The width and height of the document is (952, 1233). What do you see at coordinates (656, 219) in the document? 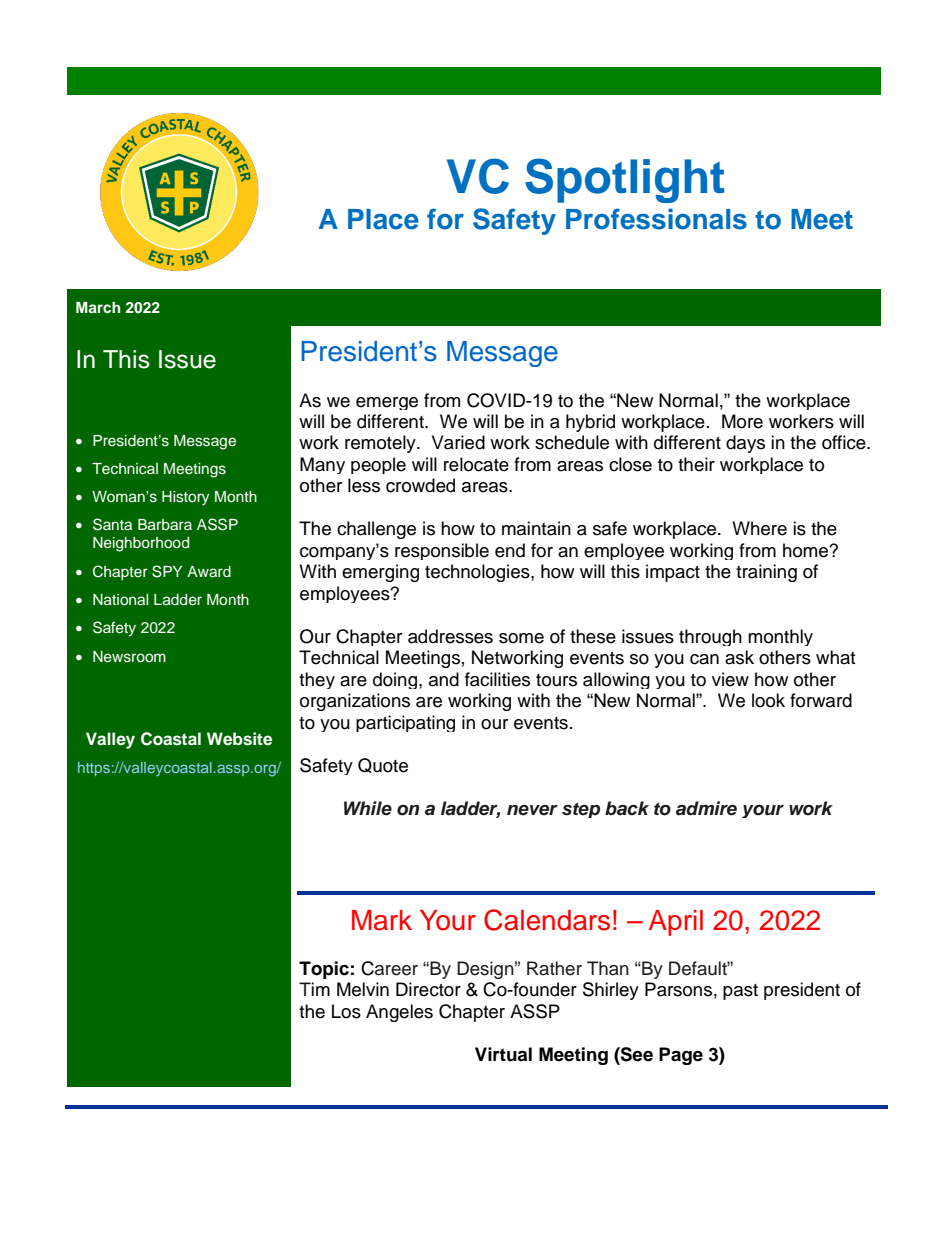
I see `Professionals` at bounding box center [656, 219].
